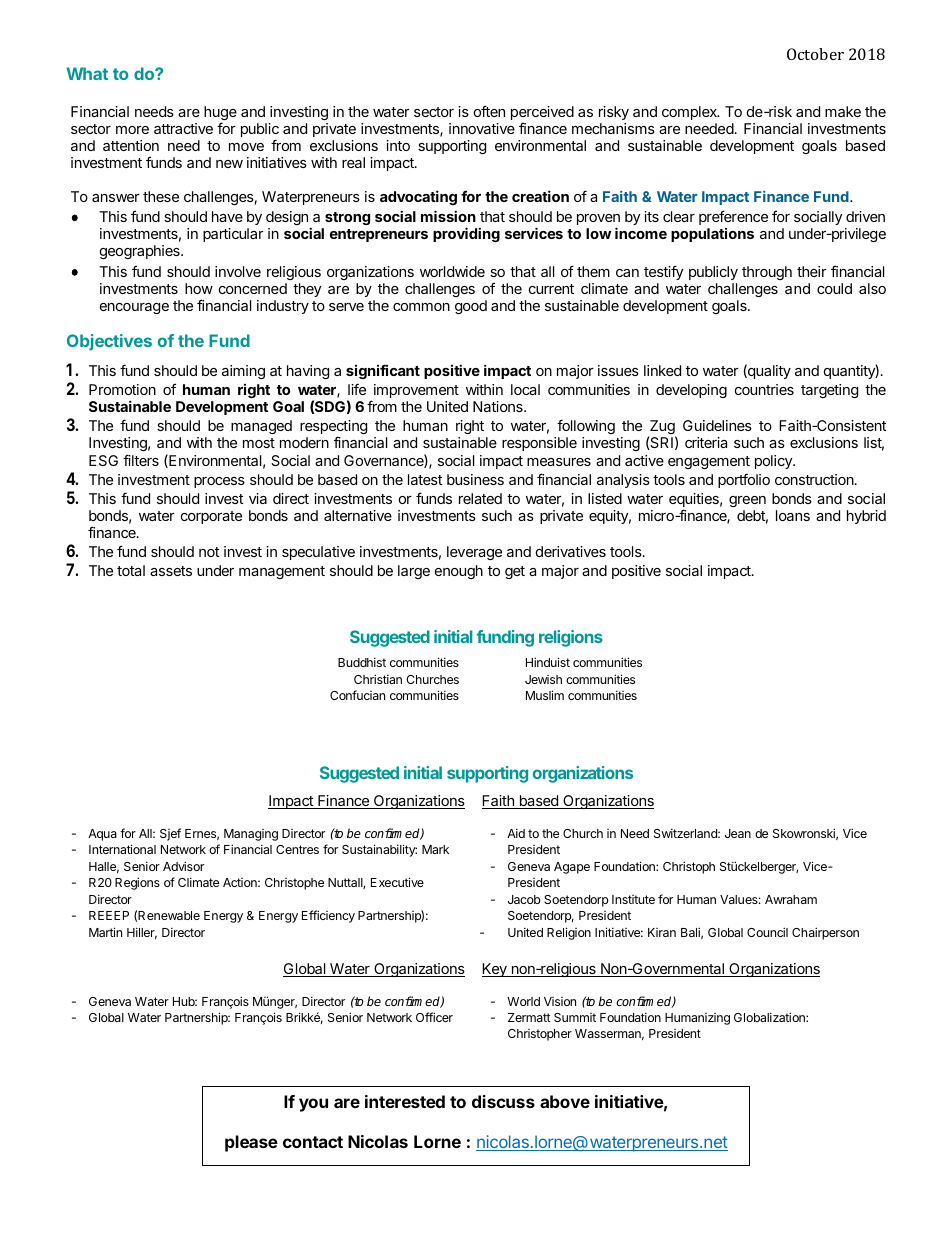  I want to click on enough, so click(459, 572).
